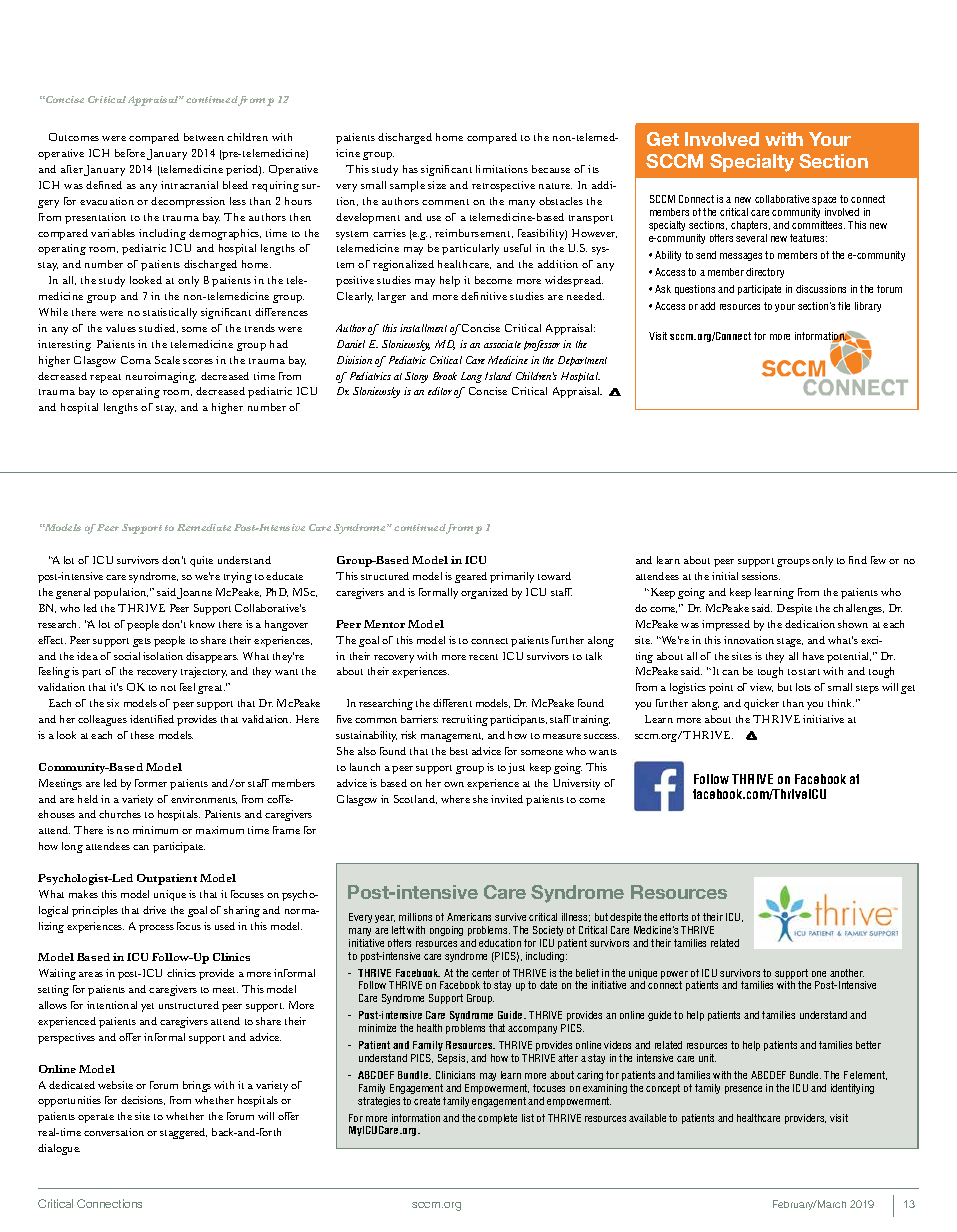  I want to click on drive, so click(154, 910).
